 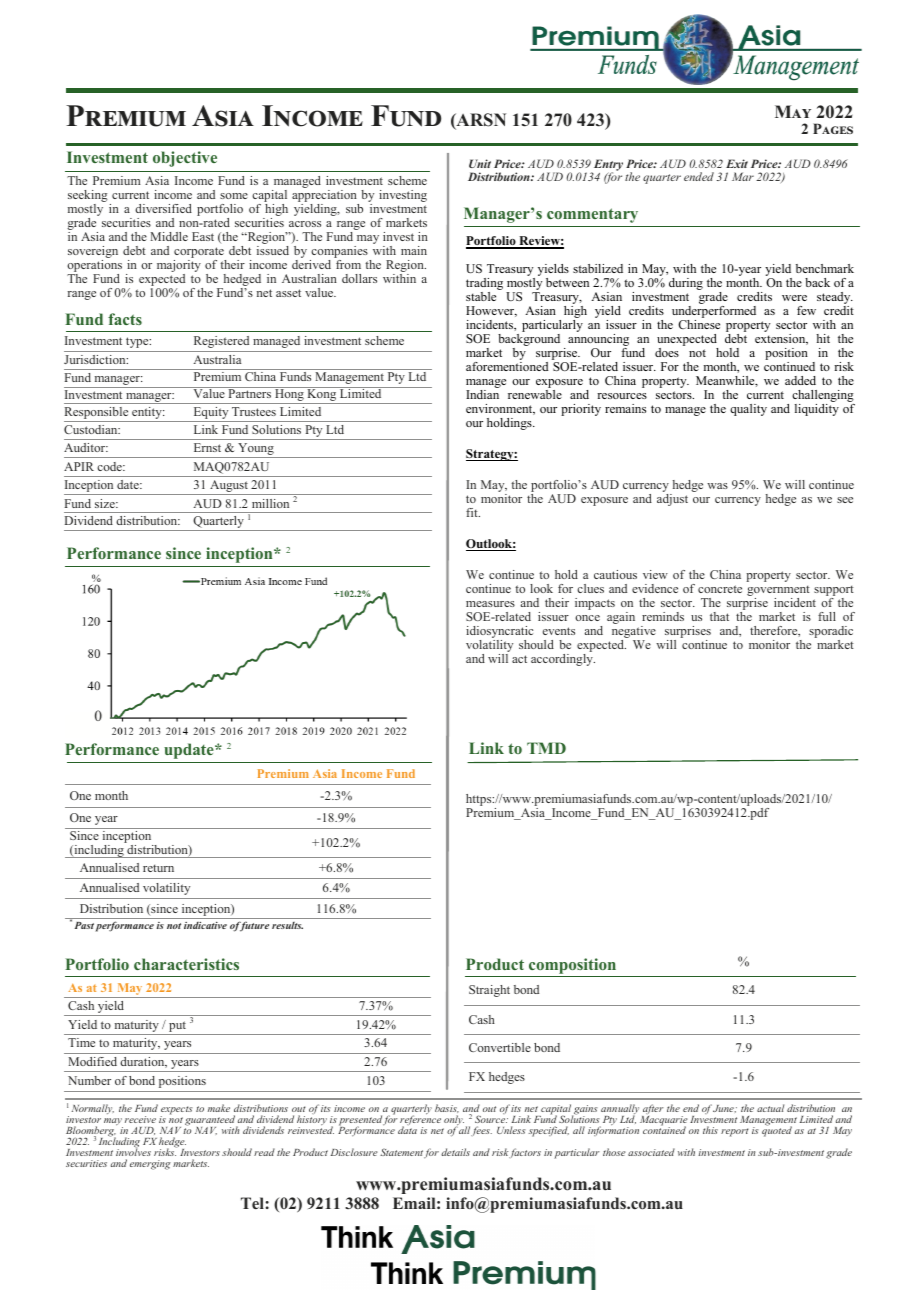 I want to click on Straight, so click(x=489, y=991).
